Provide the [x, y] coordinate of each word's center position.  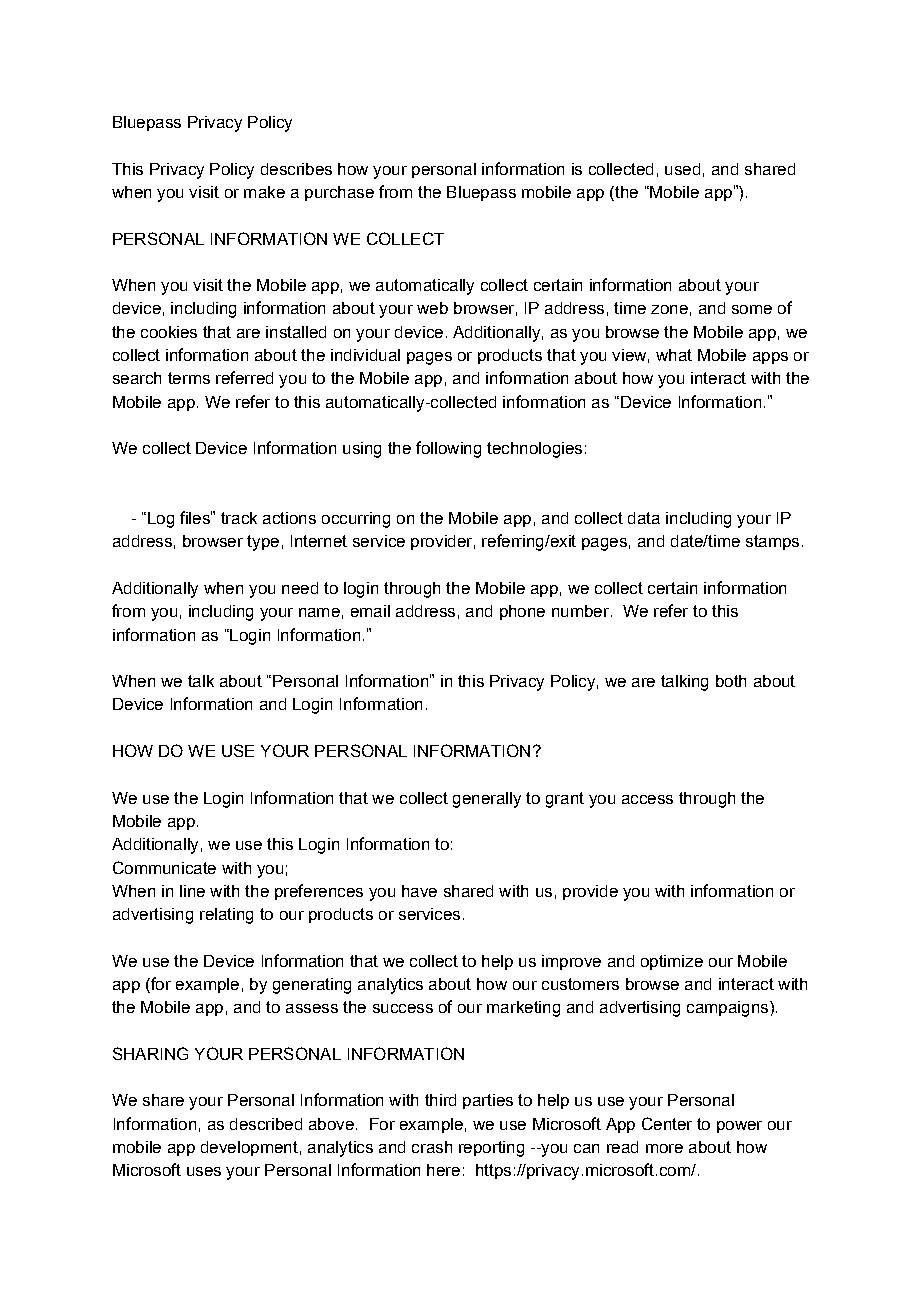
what [674, 355]
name [319, 612]
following [448, 449]
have [419, 891]
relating [226, 916]
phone [522, 612]
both [731, 681]
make [264, 192]
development [249, 1148]
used [682, 169]
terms [189, 378]
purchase [339, 193]
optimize [672, 962]
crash [432, 1147]
